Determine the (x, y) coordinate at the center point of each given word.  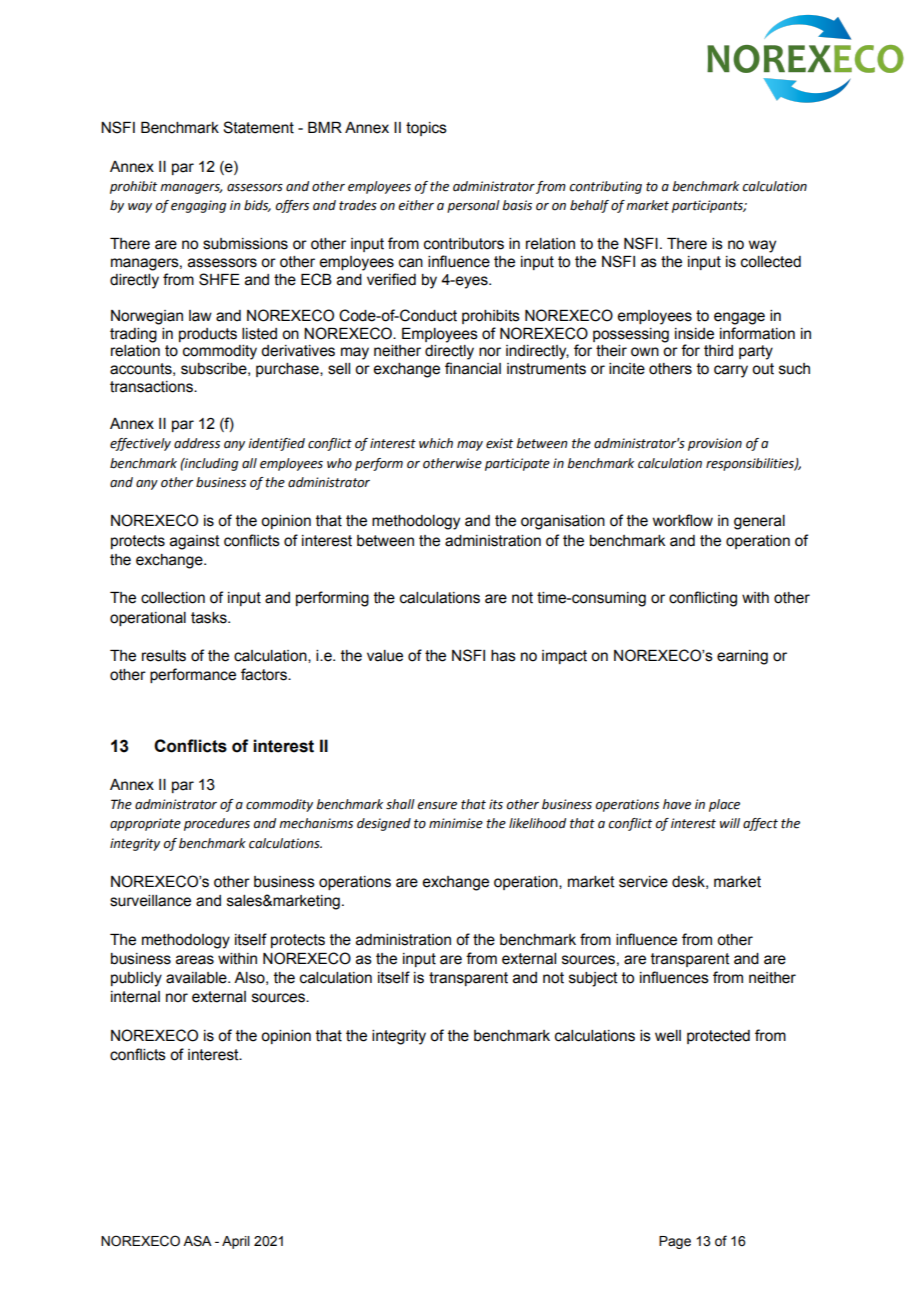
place (724, 805)
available (197, 978)
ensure (437, 806)
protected (718, 1037)
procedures (217, 824)
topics (426, 129)
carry (731, 371)
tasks (210, 618)
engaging (198, 206)
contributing (605, 187)
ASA (197, 1241)
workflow (683, 520)
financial (473, 368)
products (208, 335)
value (385, 656)
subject (593, 979)
